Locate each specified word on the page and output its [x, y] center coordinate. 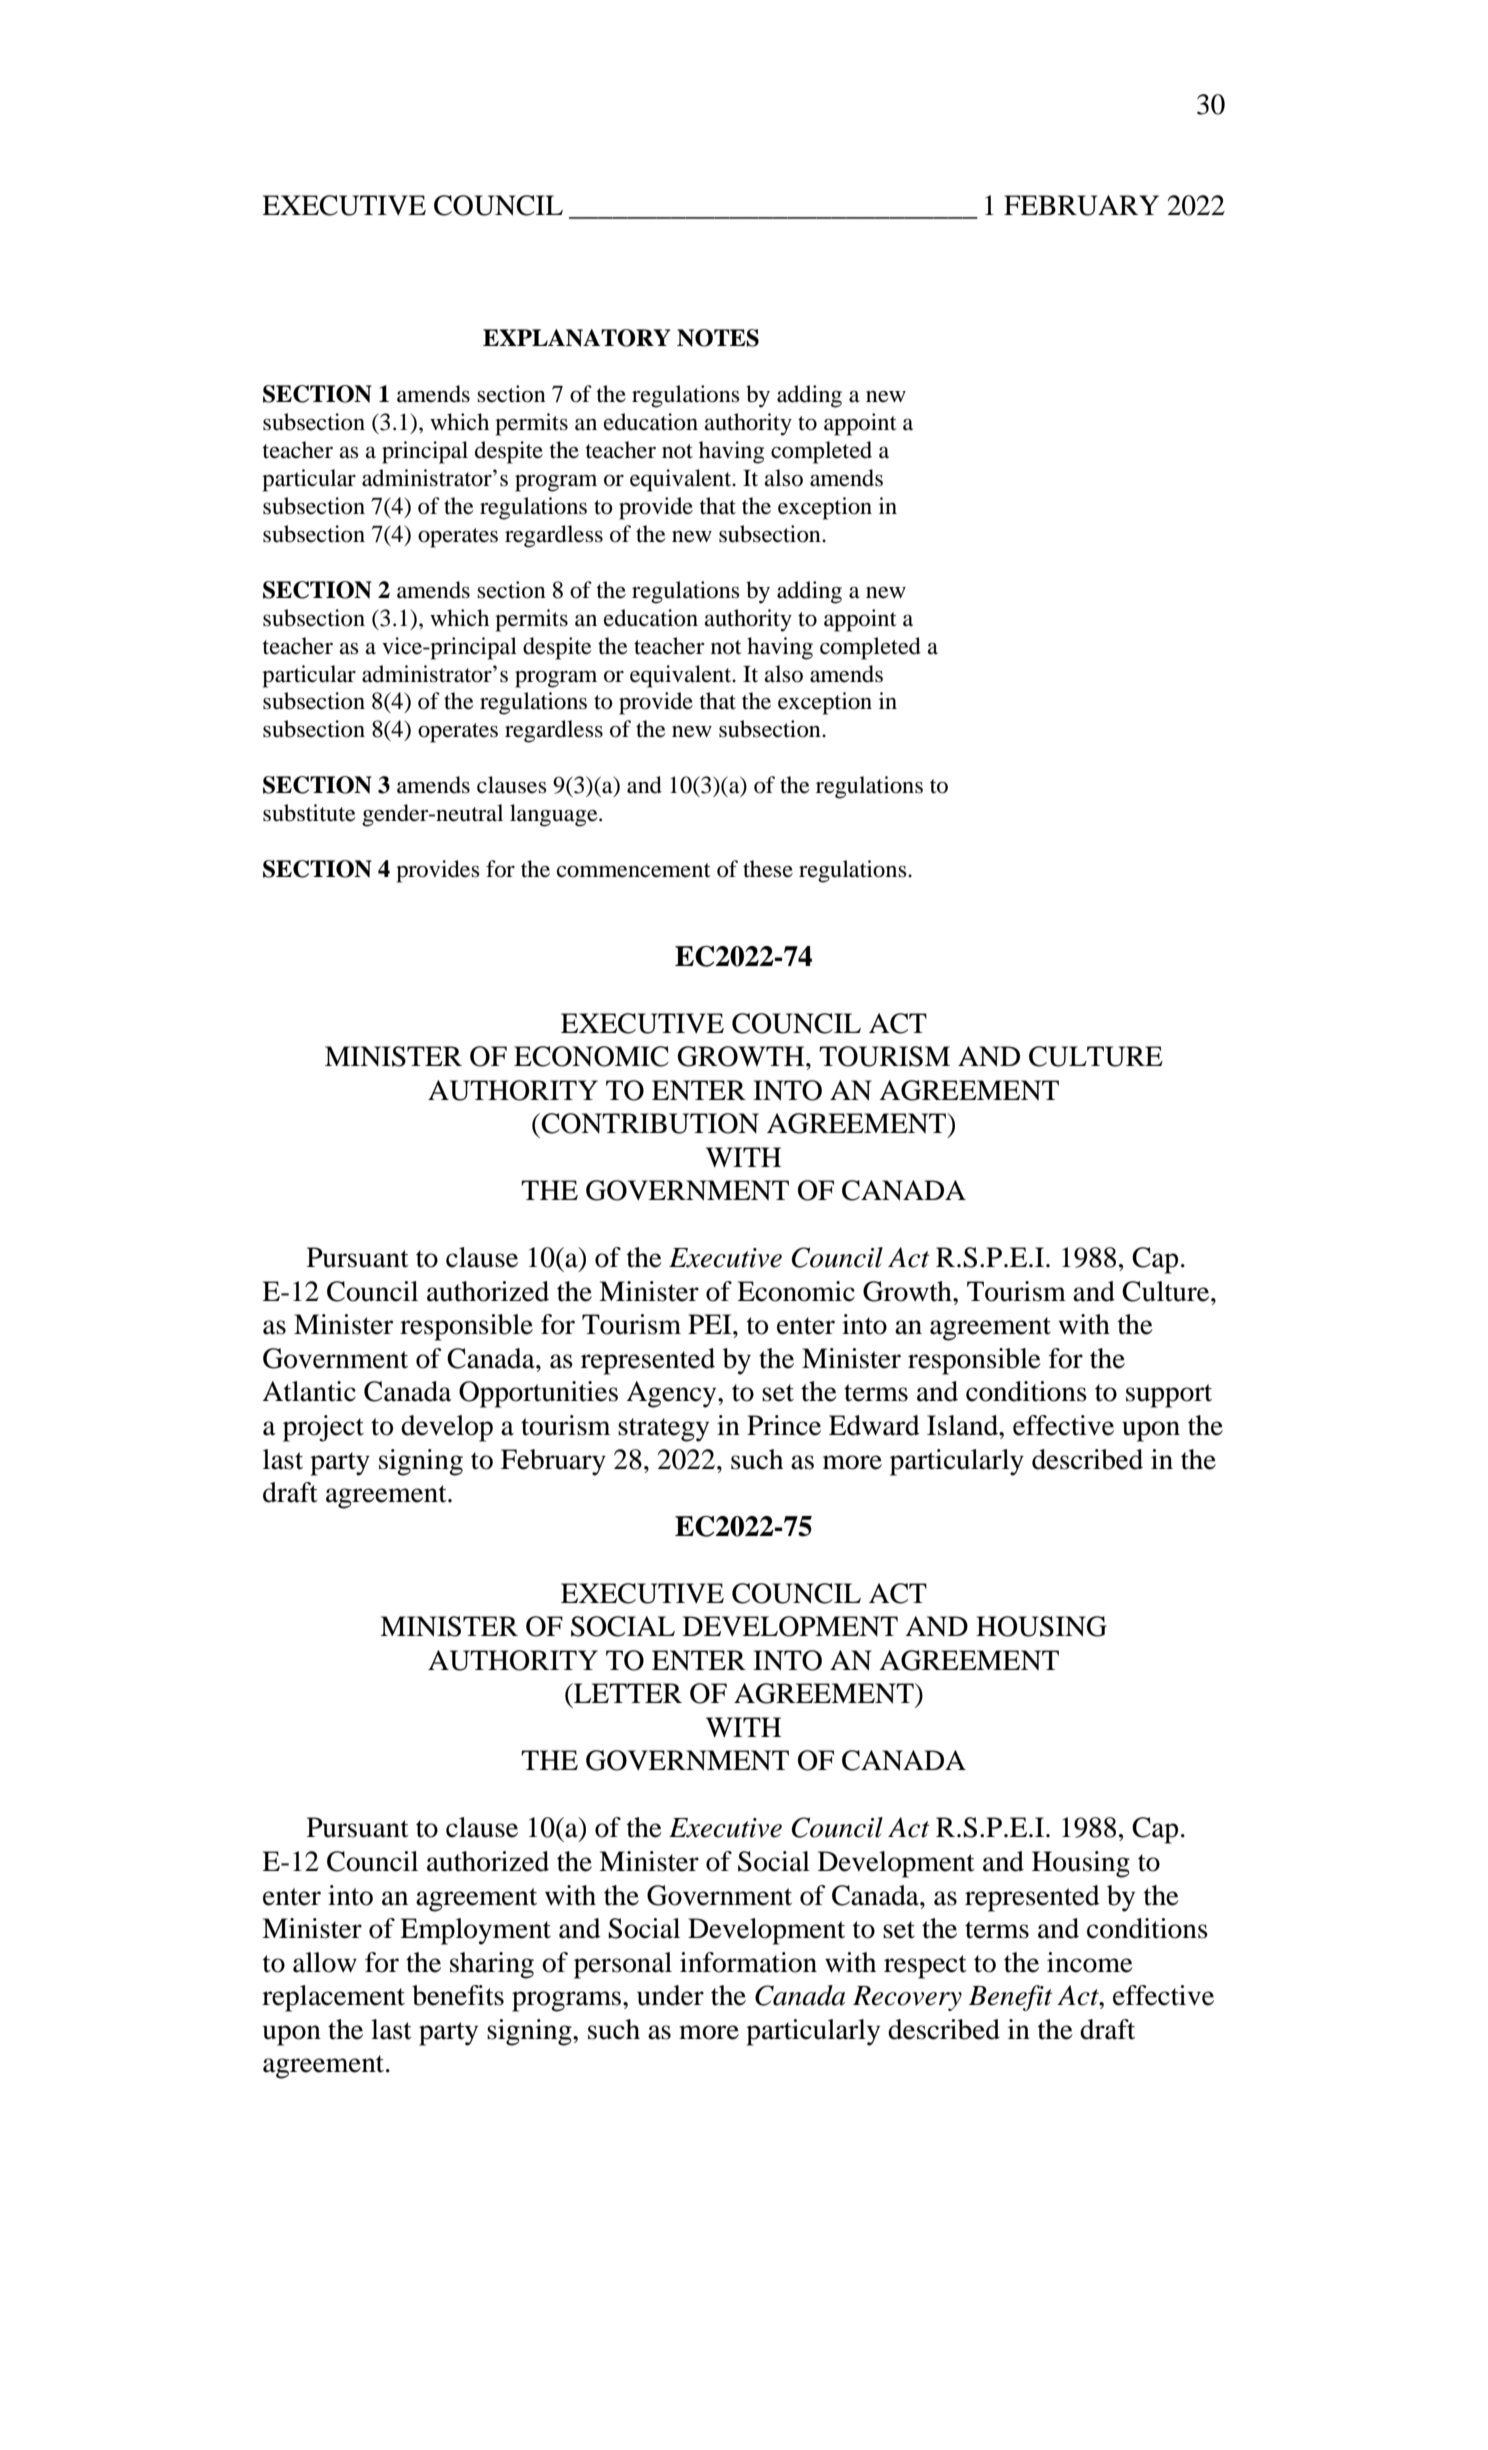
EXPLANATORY [577, 338]
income [1090, 1962]
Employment [475, 1931]
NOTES [718, 338]
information [748, 1962]
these [768, 869]
